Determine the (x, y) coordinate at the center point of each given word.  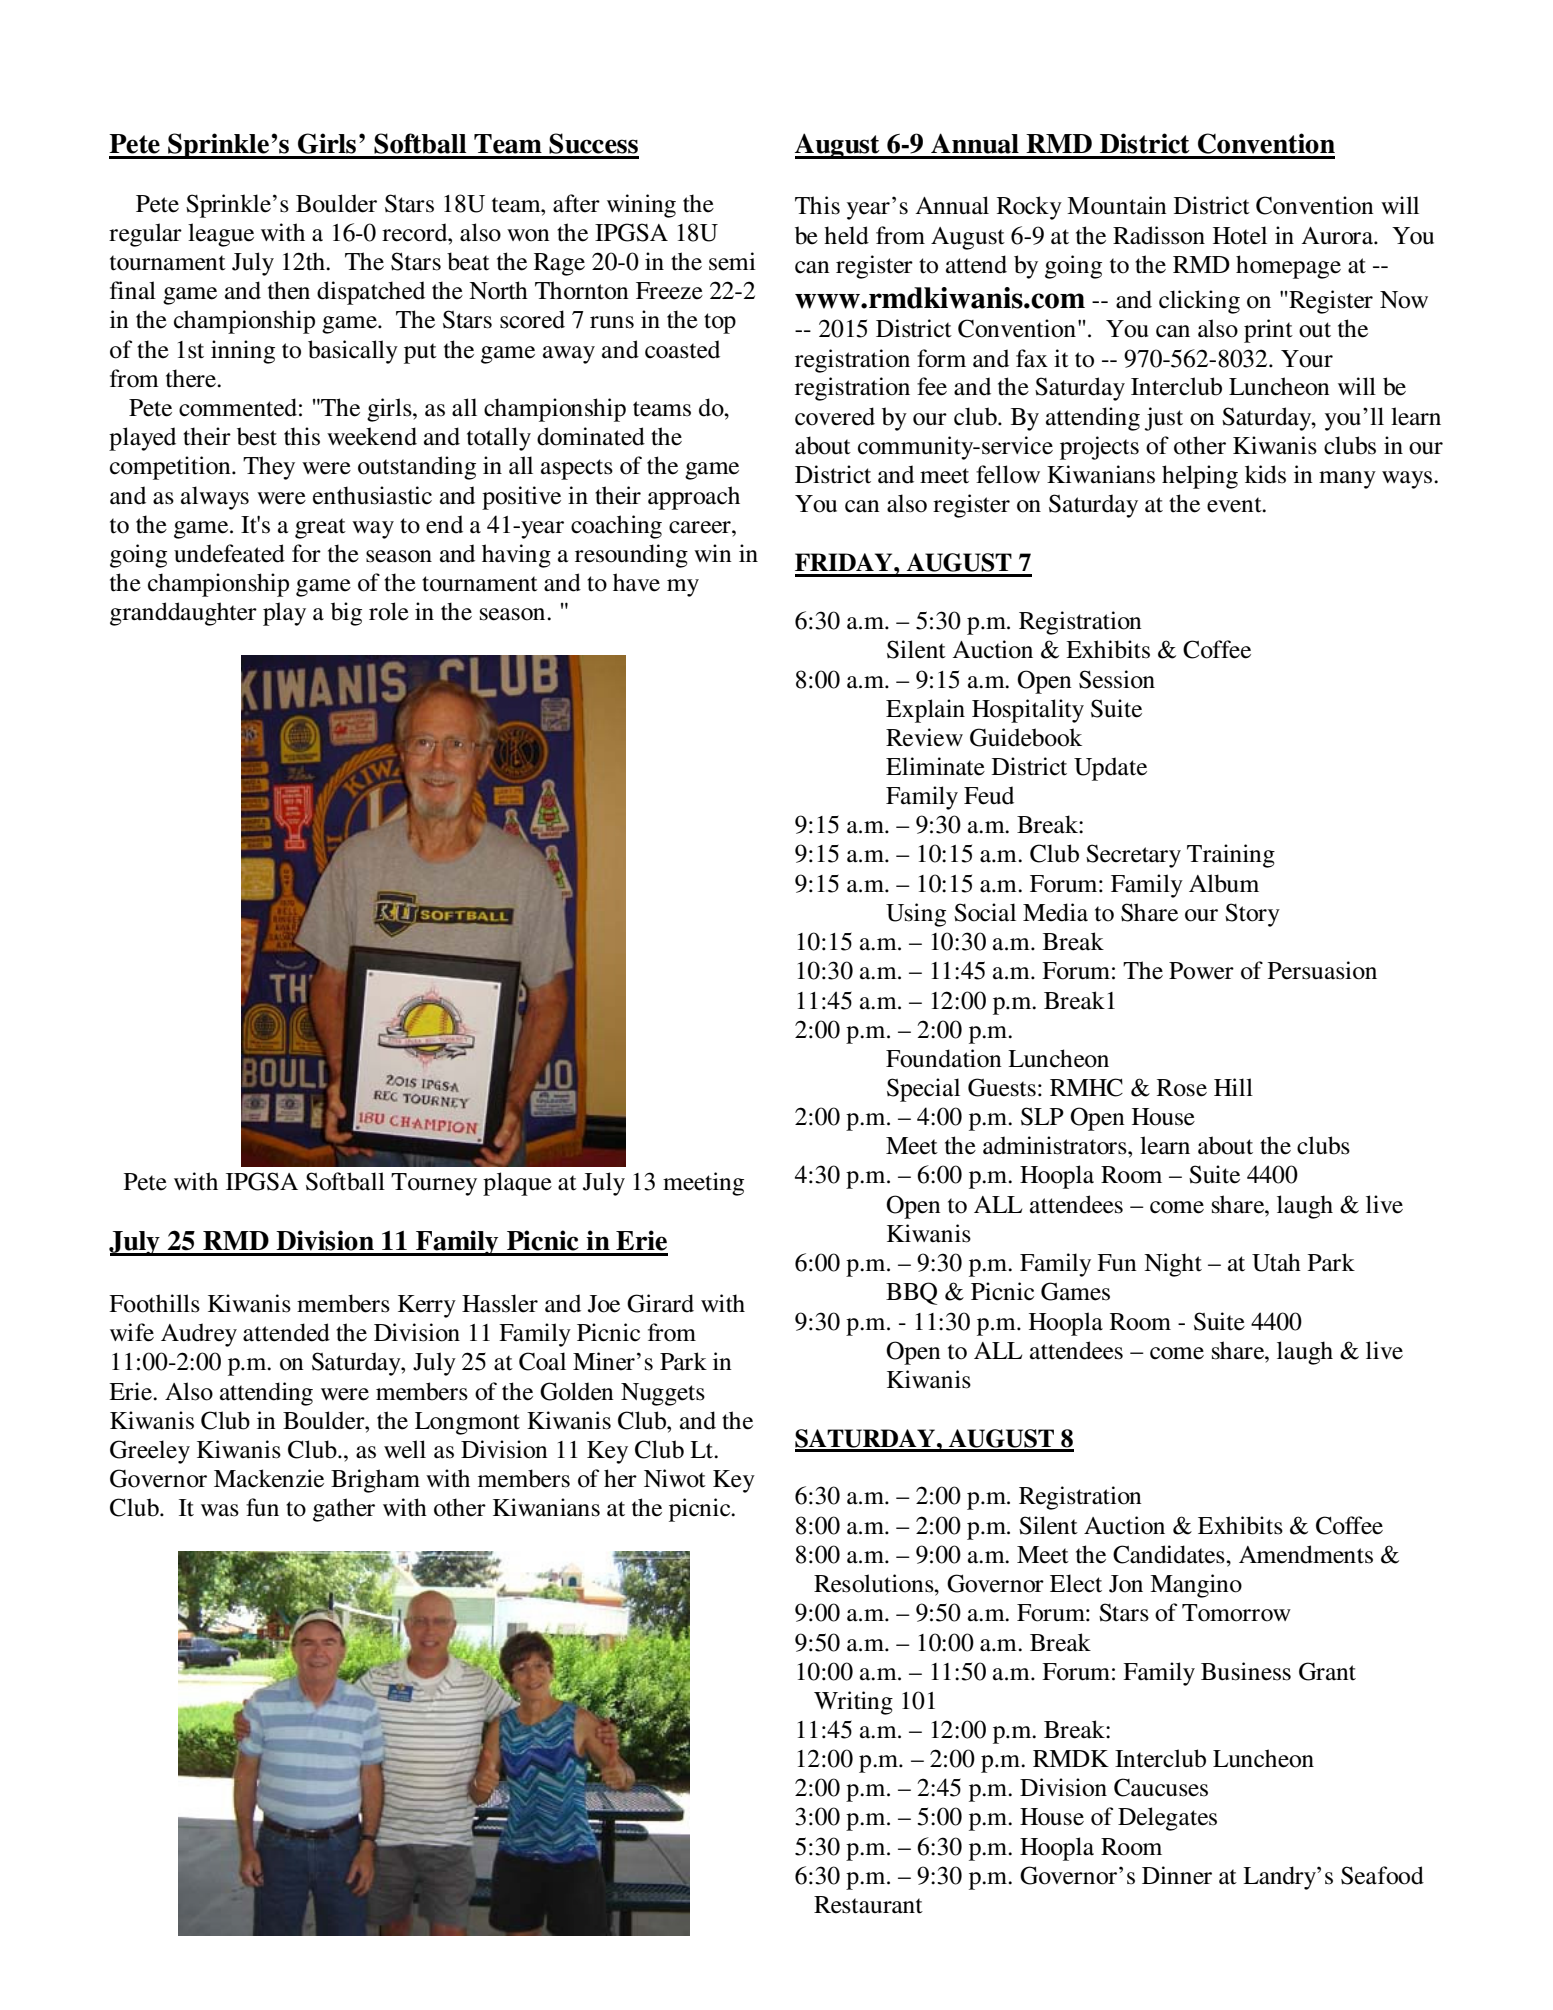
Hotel (1240, 235)
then (289, 290)
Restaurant (868, 1905)
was (220, 1510)
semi (732, 261)
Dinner (1177, 1875)
